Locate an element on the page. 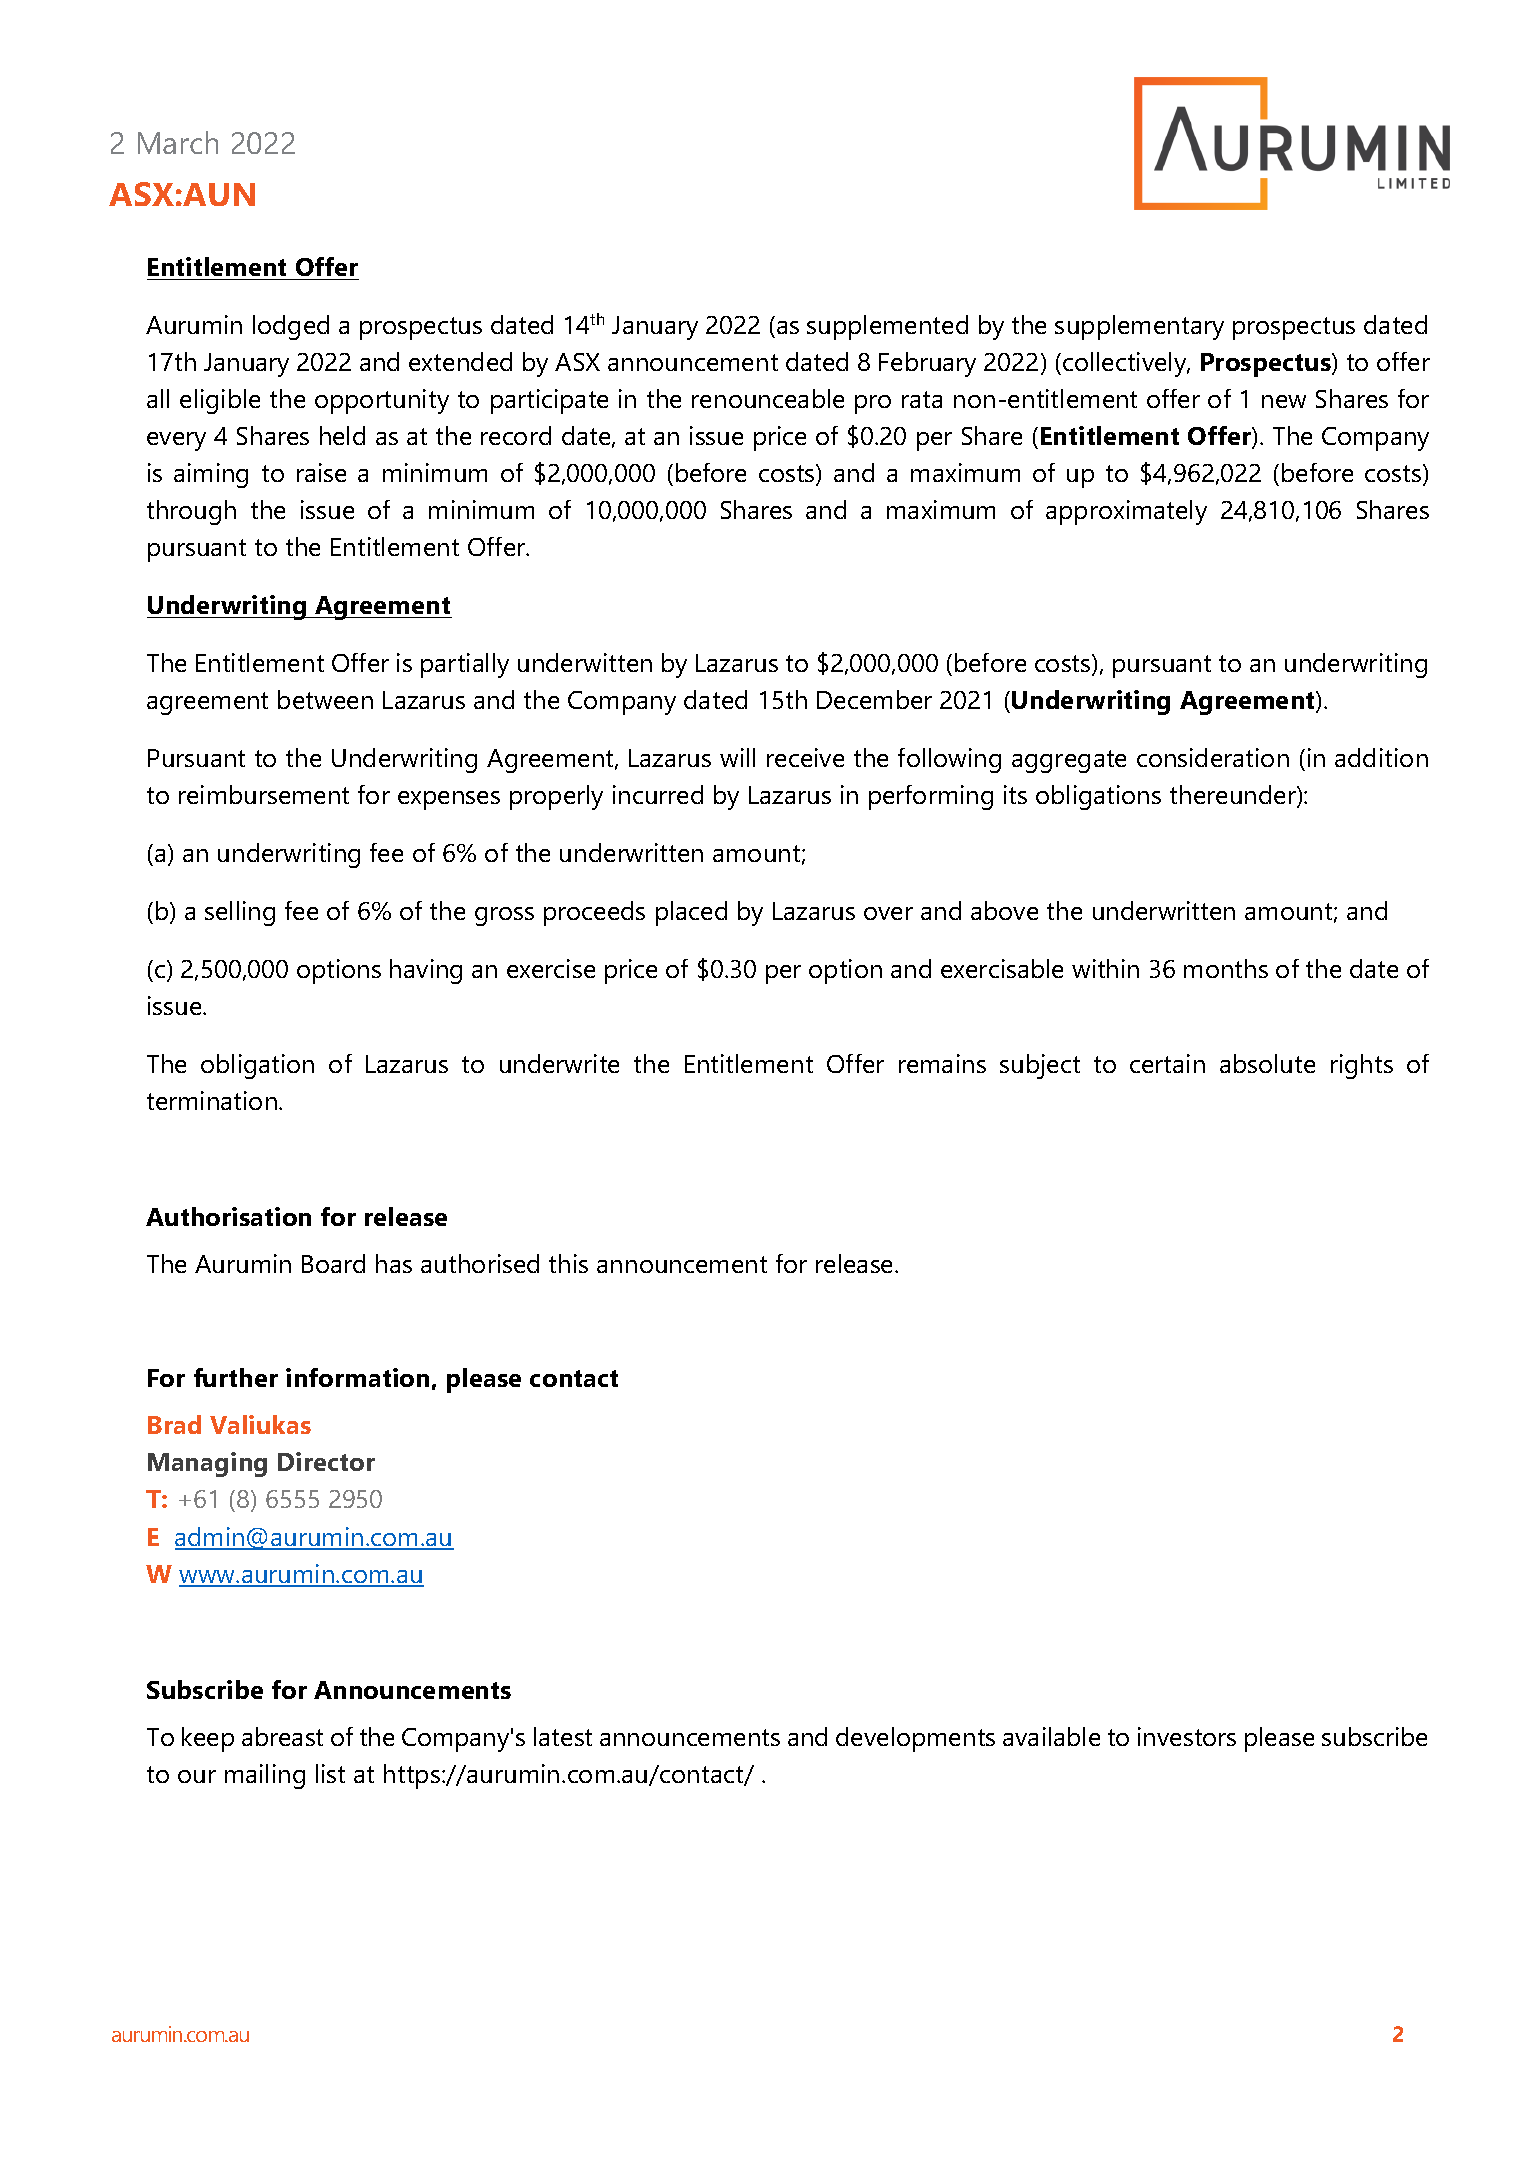 This image has height=2178, width=1540. months is located at coordinates (1226, 968).
